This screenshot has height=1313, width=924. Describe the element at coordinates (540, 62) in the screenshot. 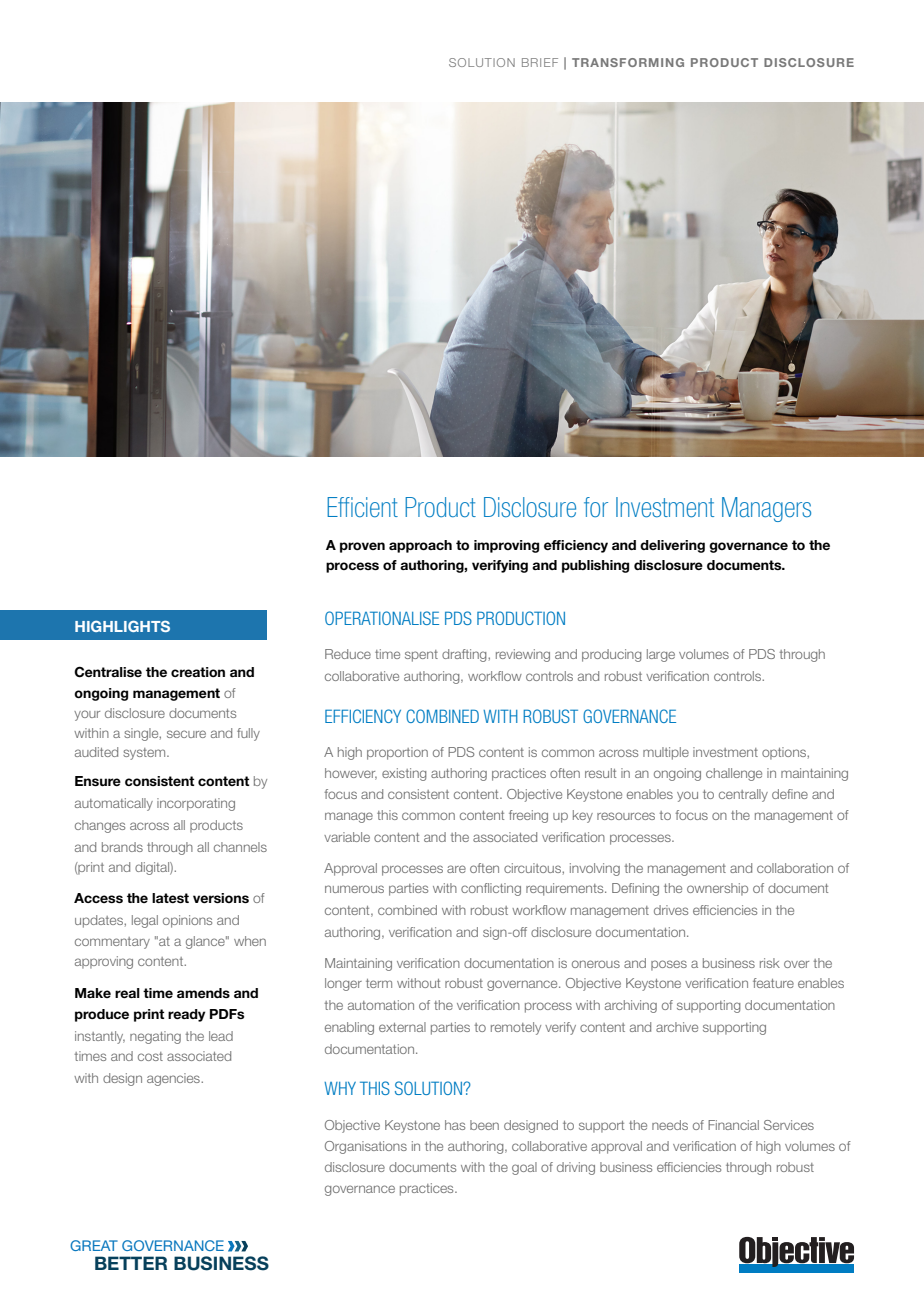

I see `BRIEF` at that location.
